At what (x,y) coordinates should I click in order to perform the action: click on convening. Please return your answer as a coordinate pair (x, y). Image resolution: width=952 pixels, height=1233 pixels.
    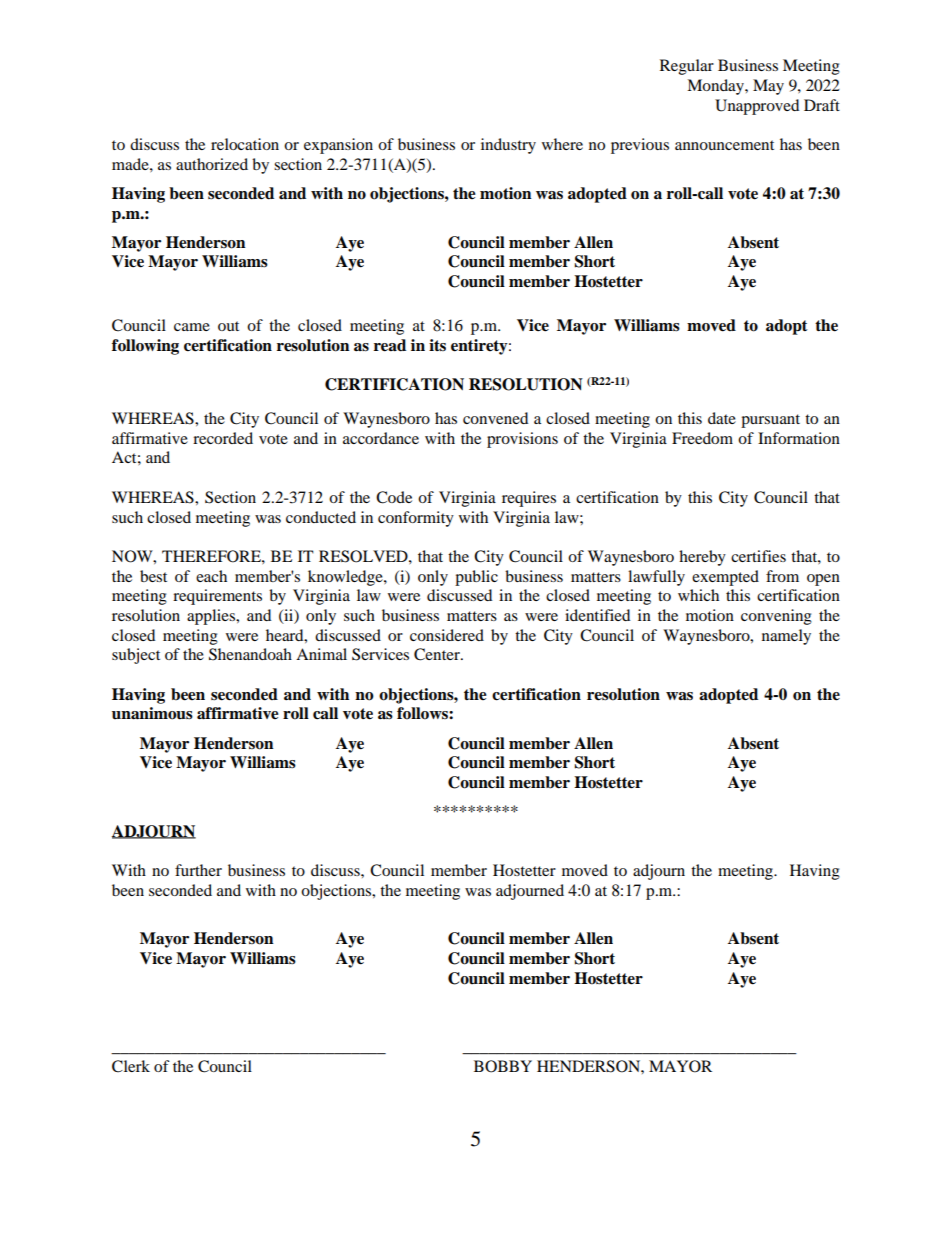
    Looking at the image, I should click on (776, 617).
